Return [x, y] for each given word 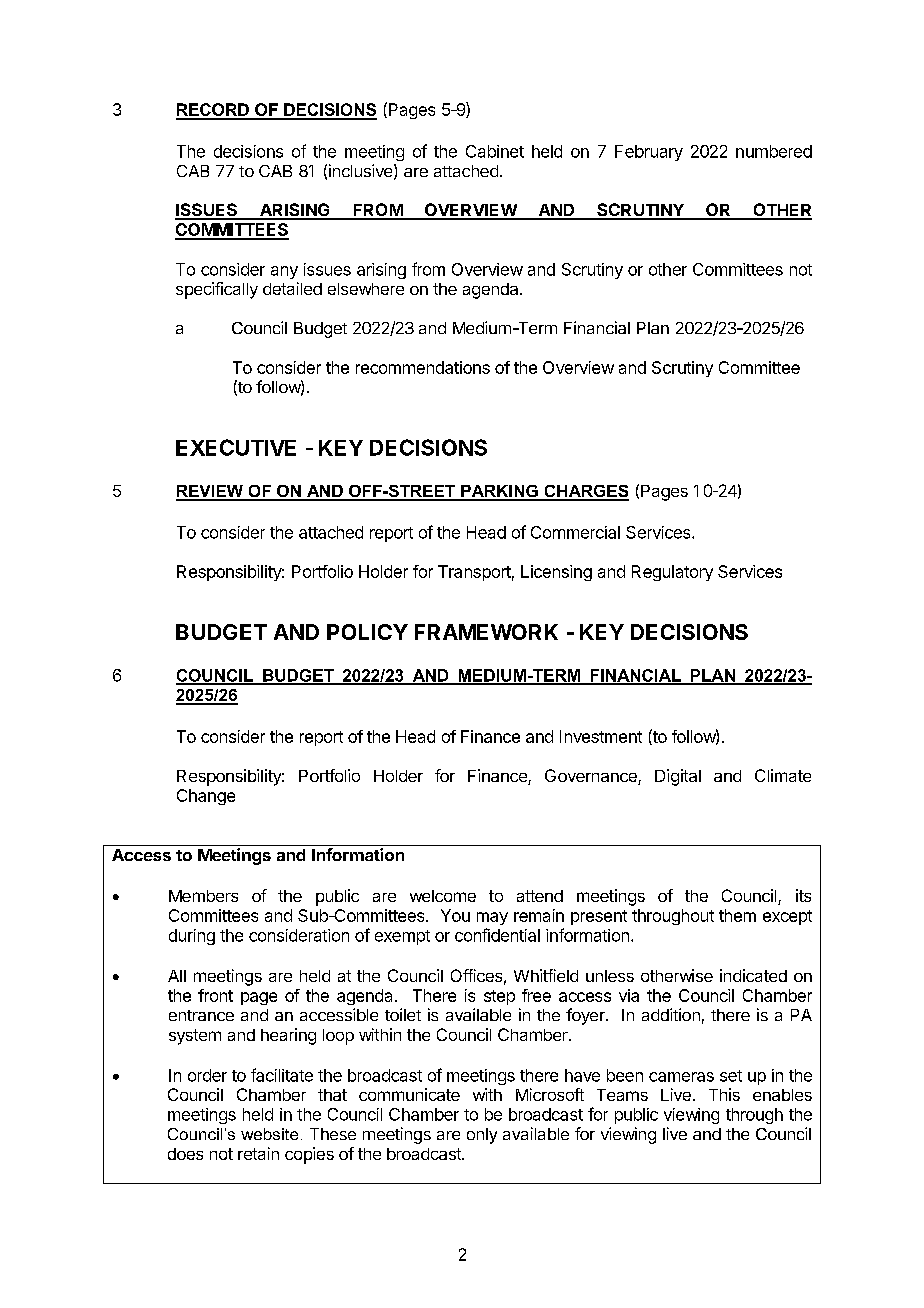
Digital [678, 777]
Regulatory [672, 573]
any [284, 272]
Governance [592, 777]
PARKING [499, 492]
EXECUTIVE [236, 447]
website [269, 1134]
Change [206, 797]
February [649, 153]
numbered [774, 151]
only [482, 1136]
